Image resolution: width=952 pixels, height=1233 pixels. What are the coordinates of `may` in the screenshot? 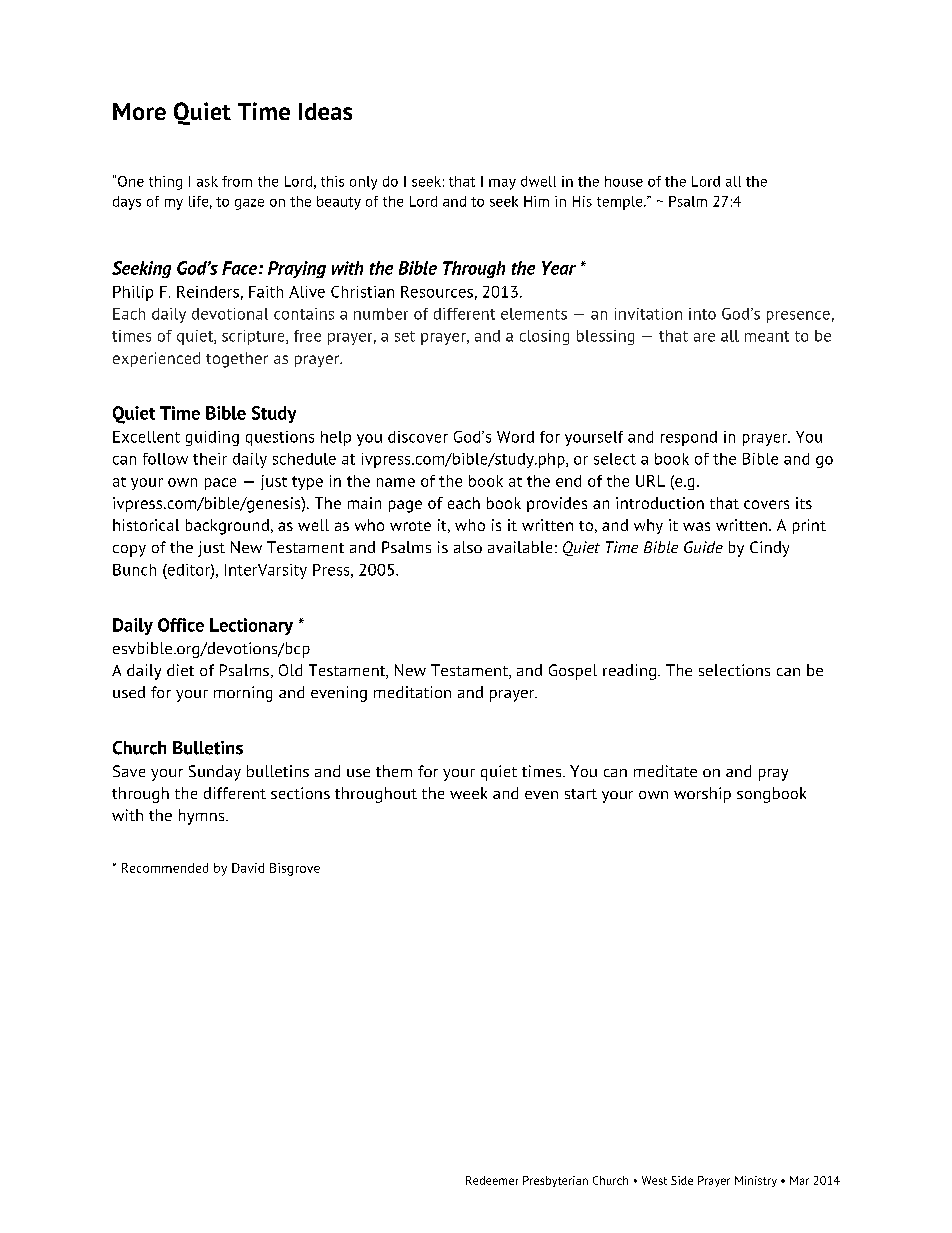 It's located at (502, 184).
